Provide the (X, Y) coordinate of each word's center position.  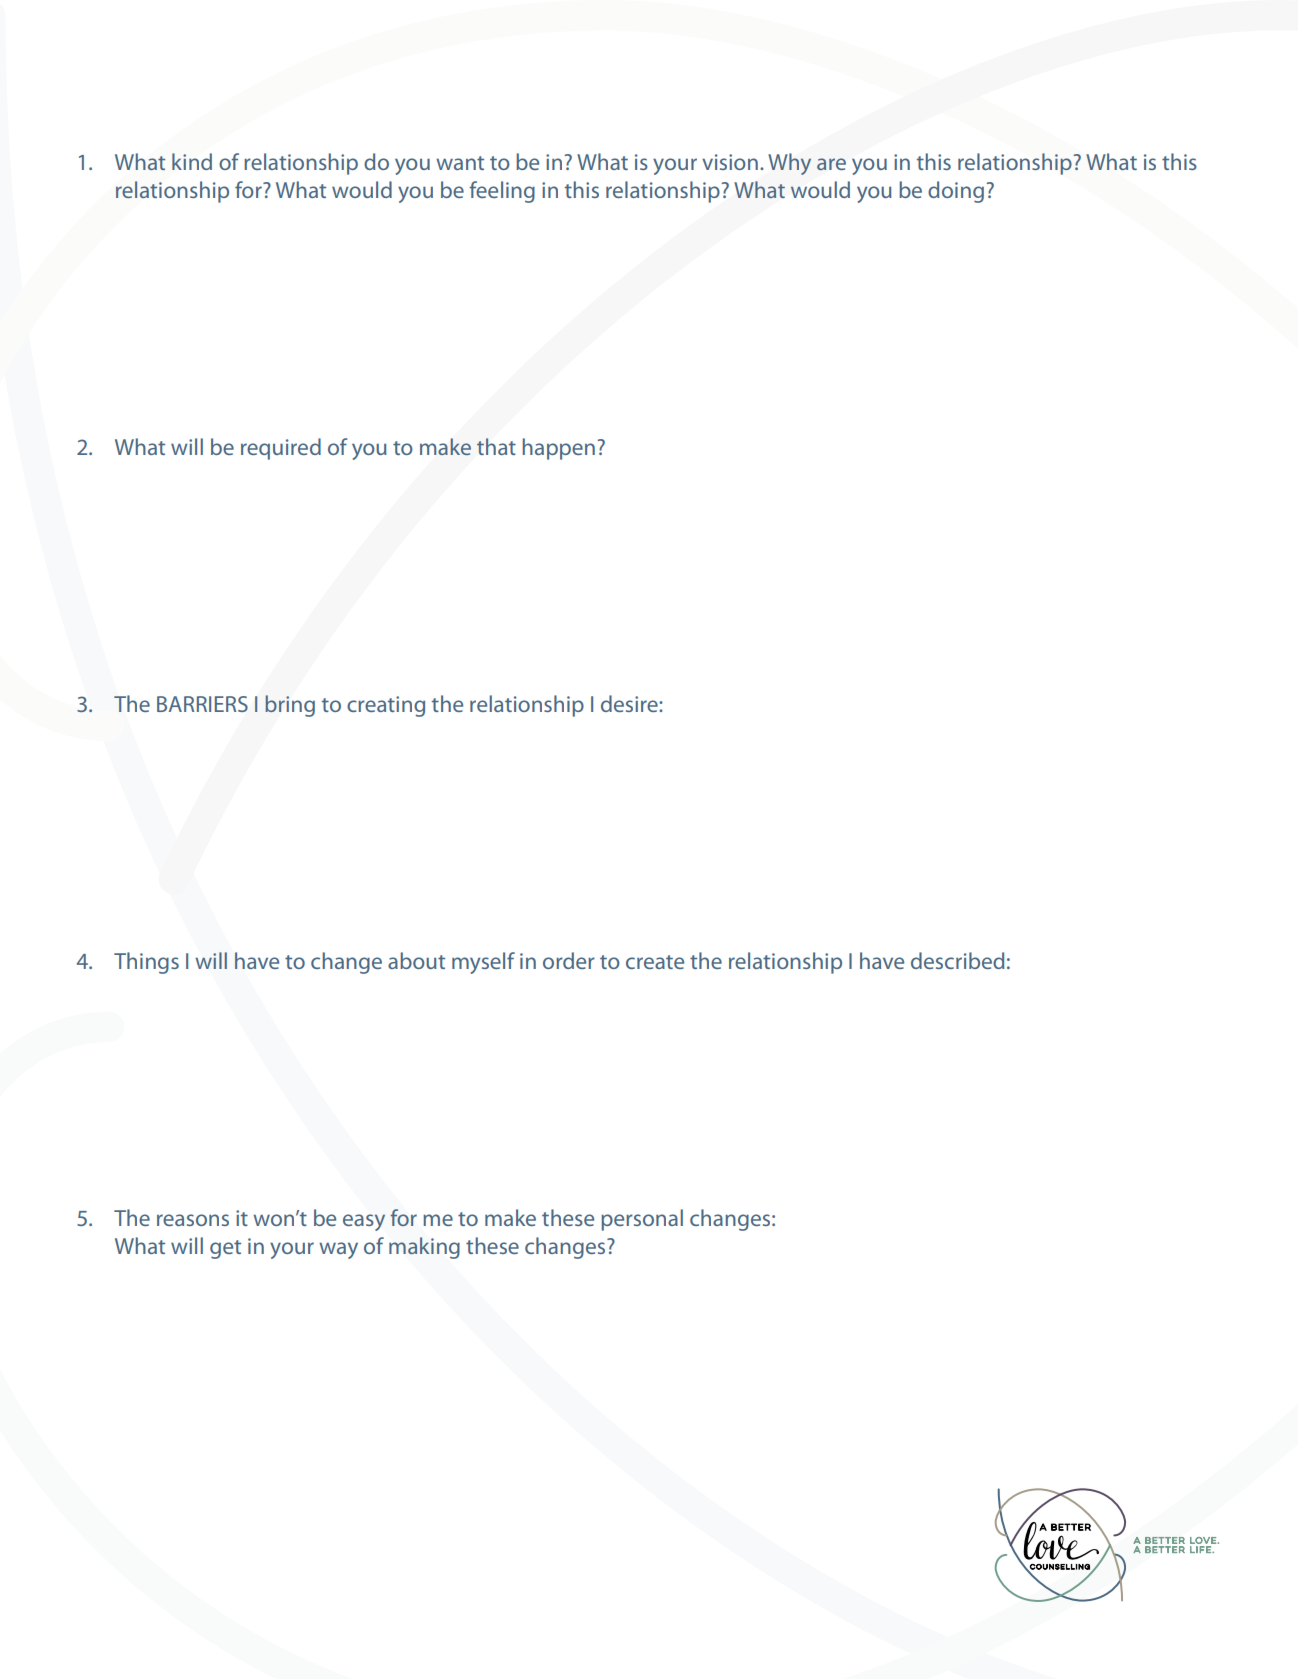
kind (192, 161)
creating (386, 706)
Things (146, 963)
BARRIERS (202, 704)
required (281, 449)
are (831, 164)
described (957, 960)
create (655, 962)
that (496, 446)
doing (956, 192)
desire (630, 703)
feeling (502, 192)
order (569, 960)
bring (290, 706)
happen (559, 449)
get (225, 1249)
